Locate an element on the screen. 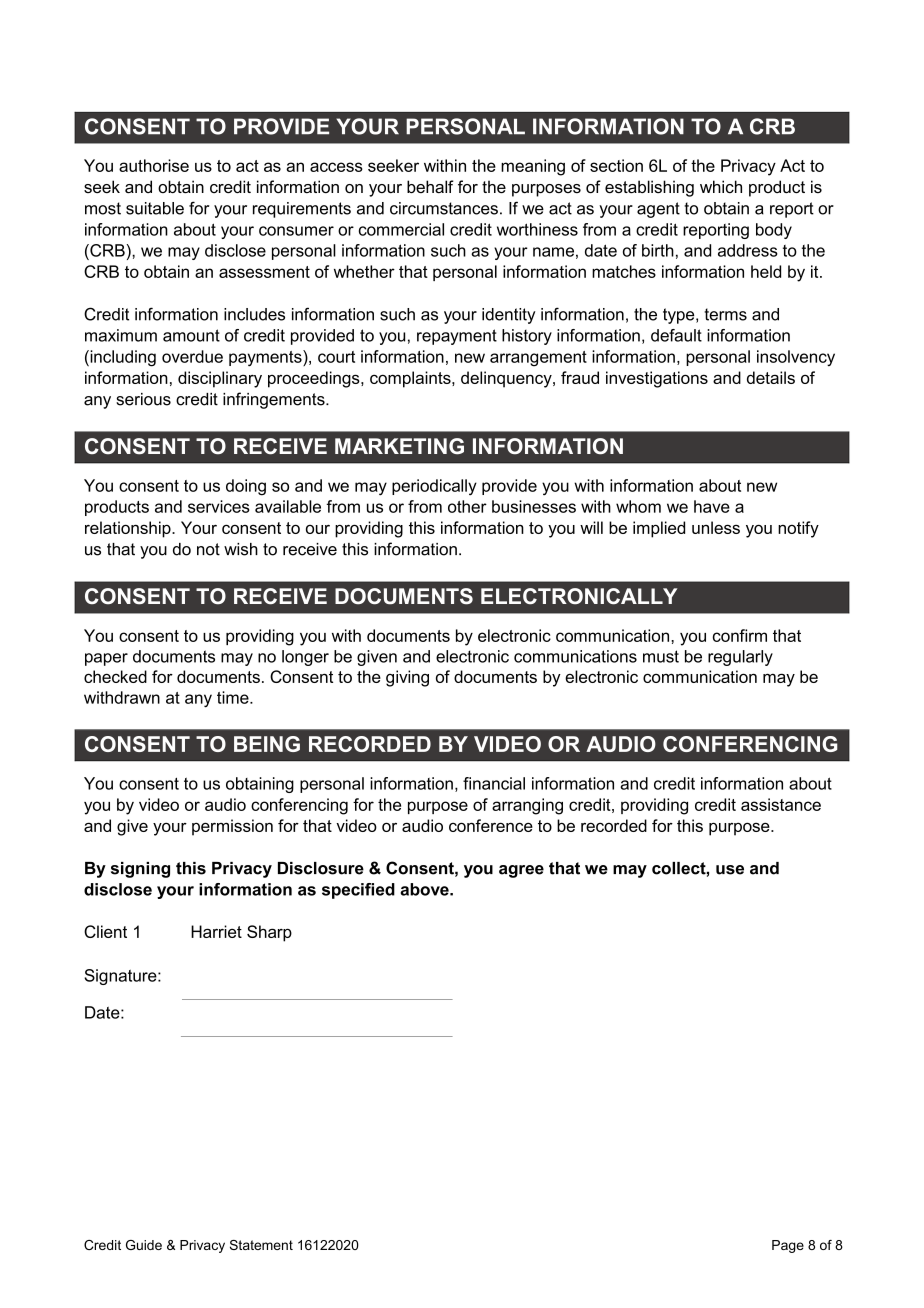 The width and height of the screenshot is (924, 1308). circumstances is located at coordinates (444, 208).
